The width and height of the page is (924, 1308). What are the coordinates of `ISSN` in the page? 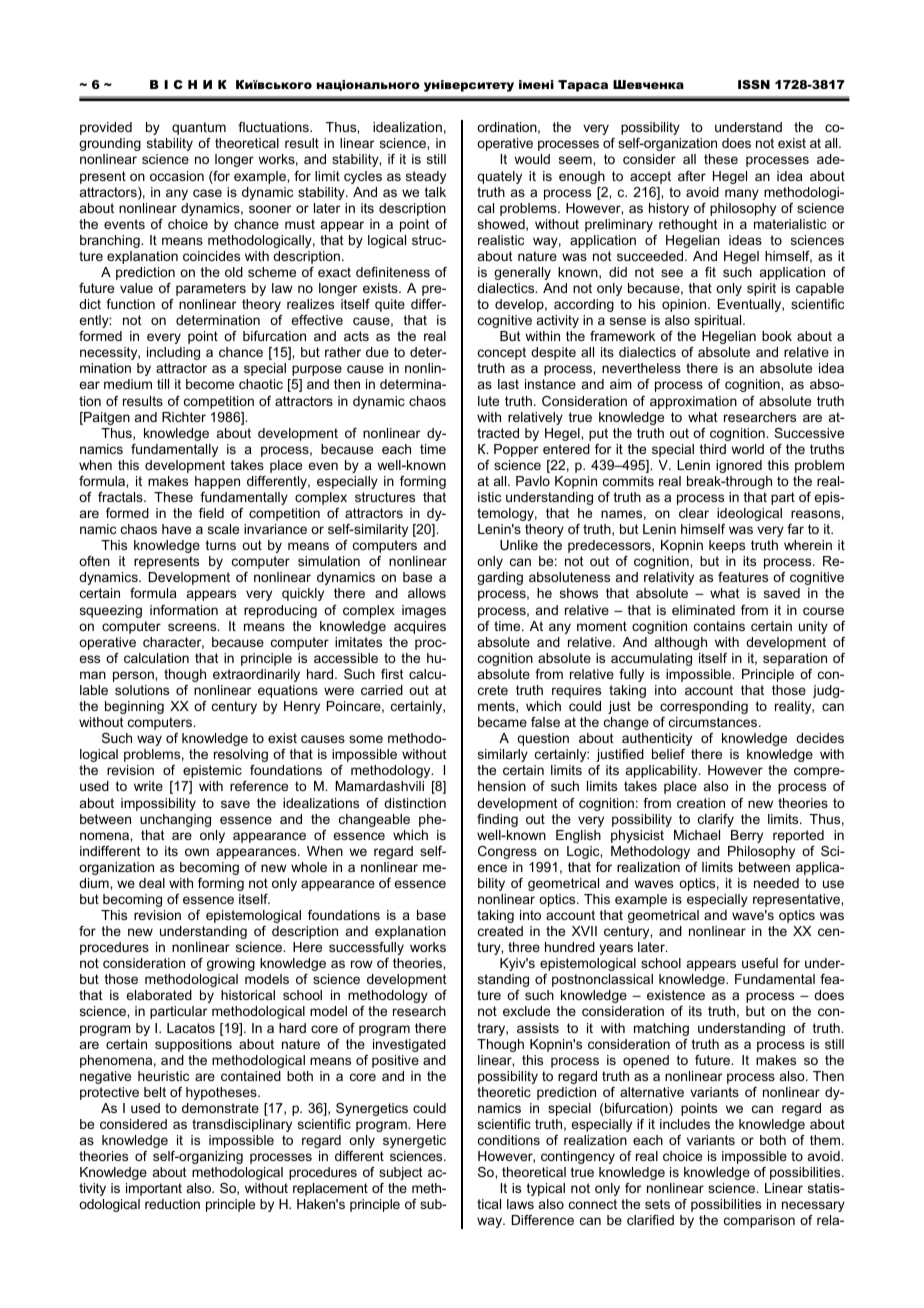 It's located at (754, 84).
